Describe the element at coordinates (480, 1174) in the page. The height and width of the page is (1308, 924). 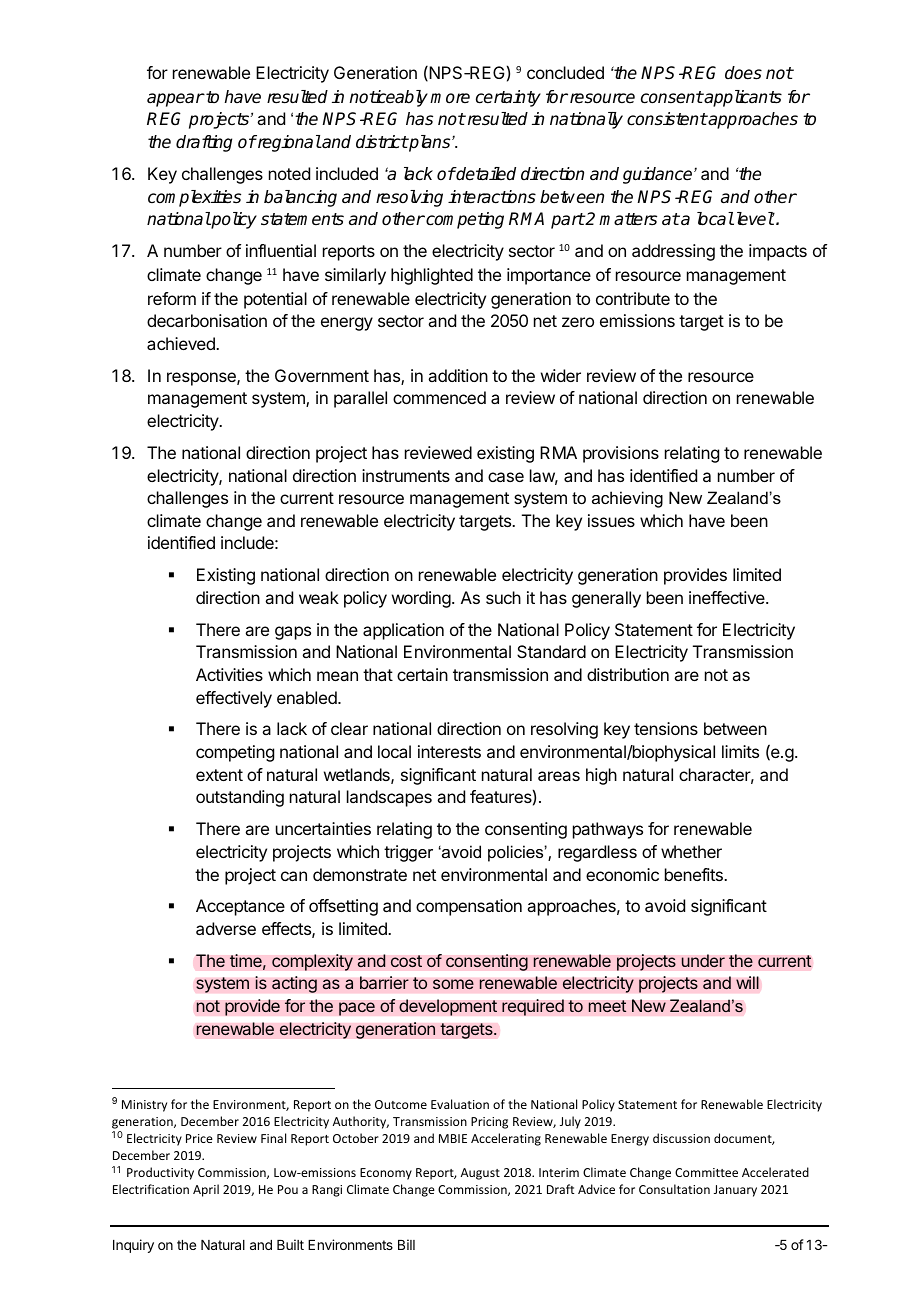
I see `August` at that location.
